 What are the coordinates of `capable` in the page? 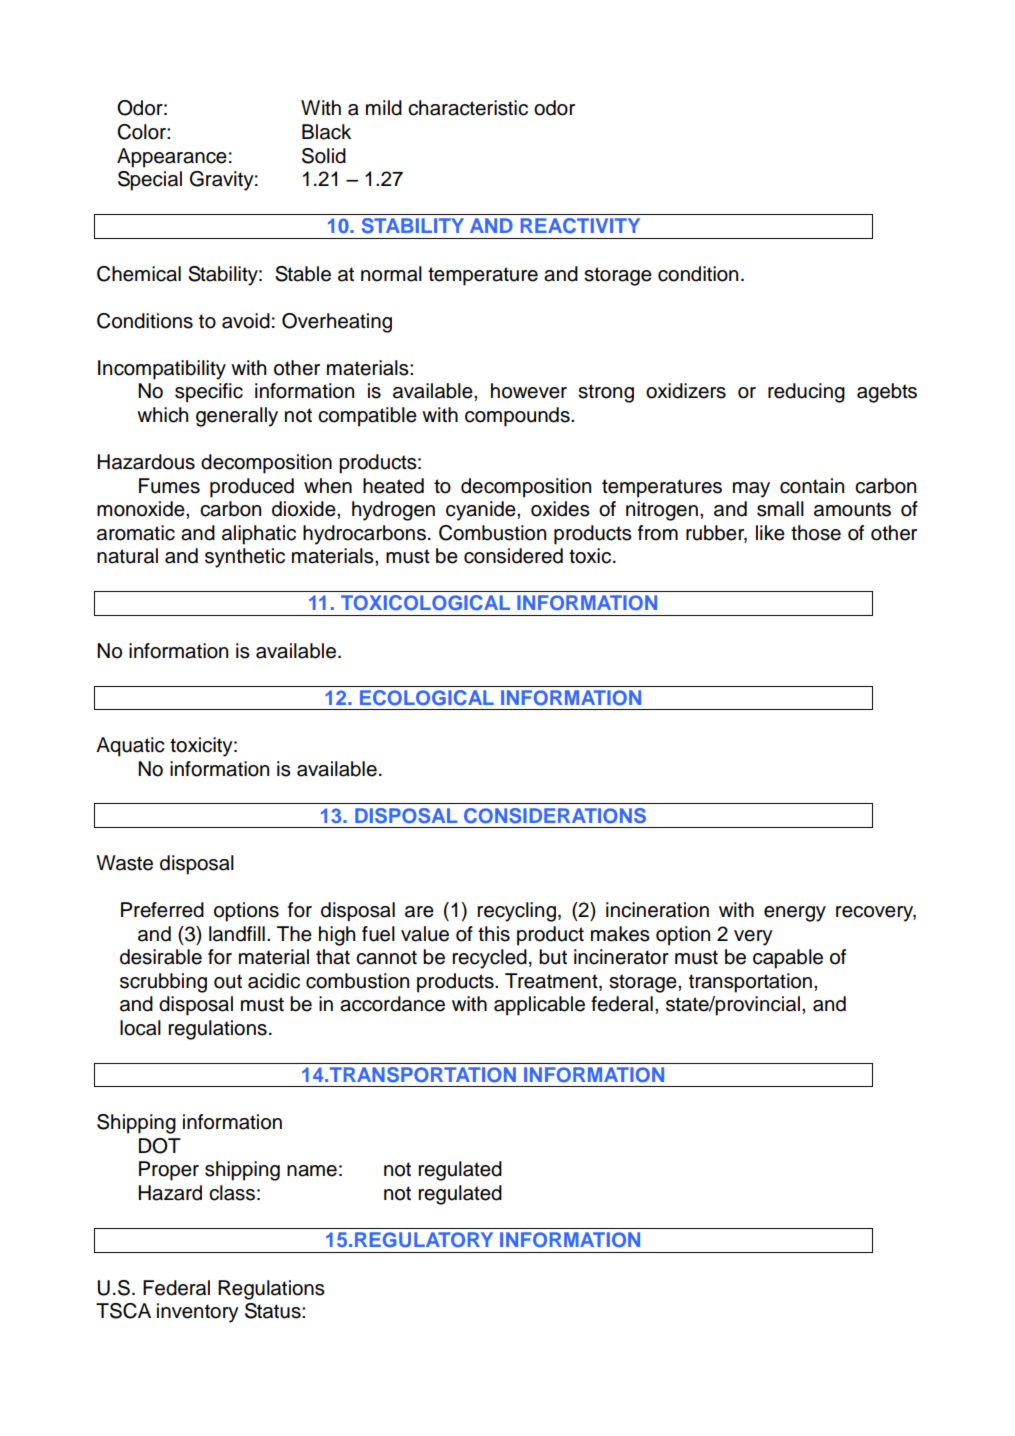 It's located at (788, 959).
